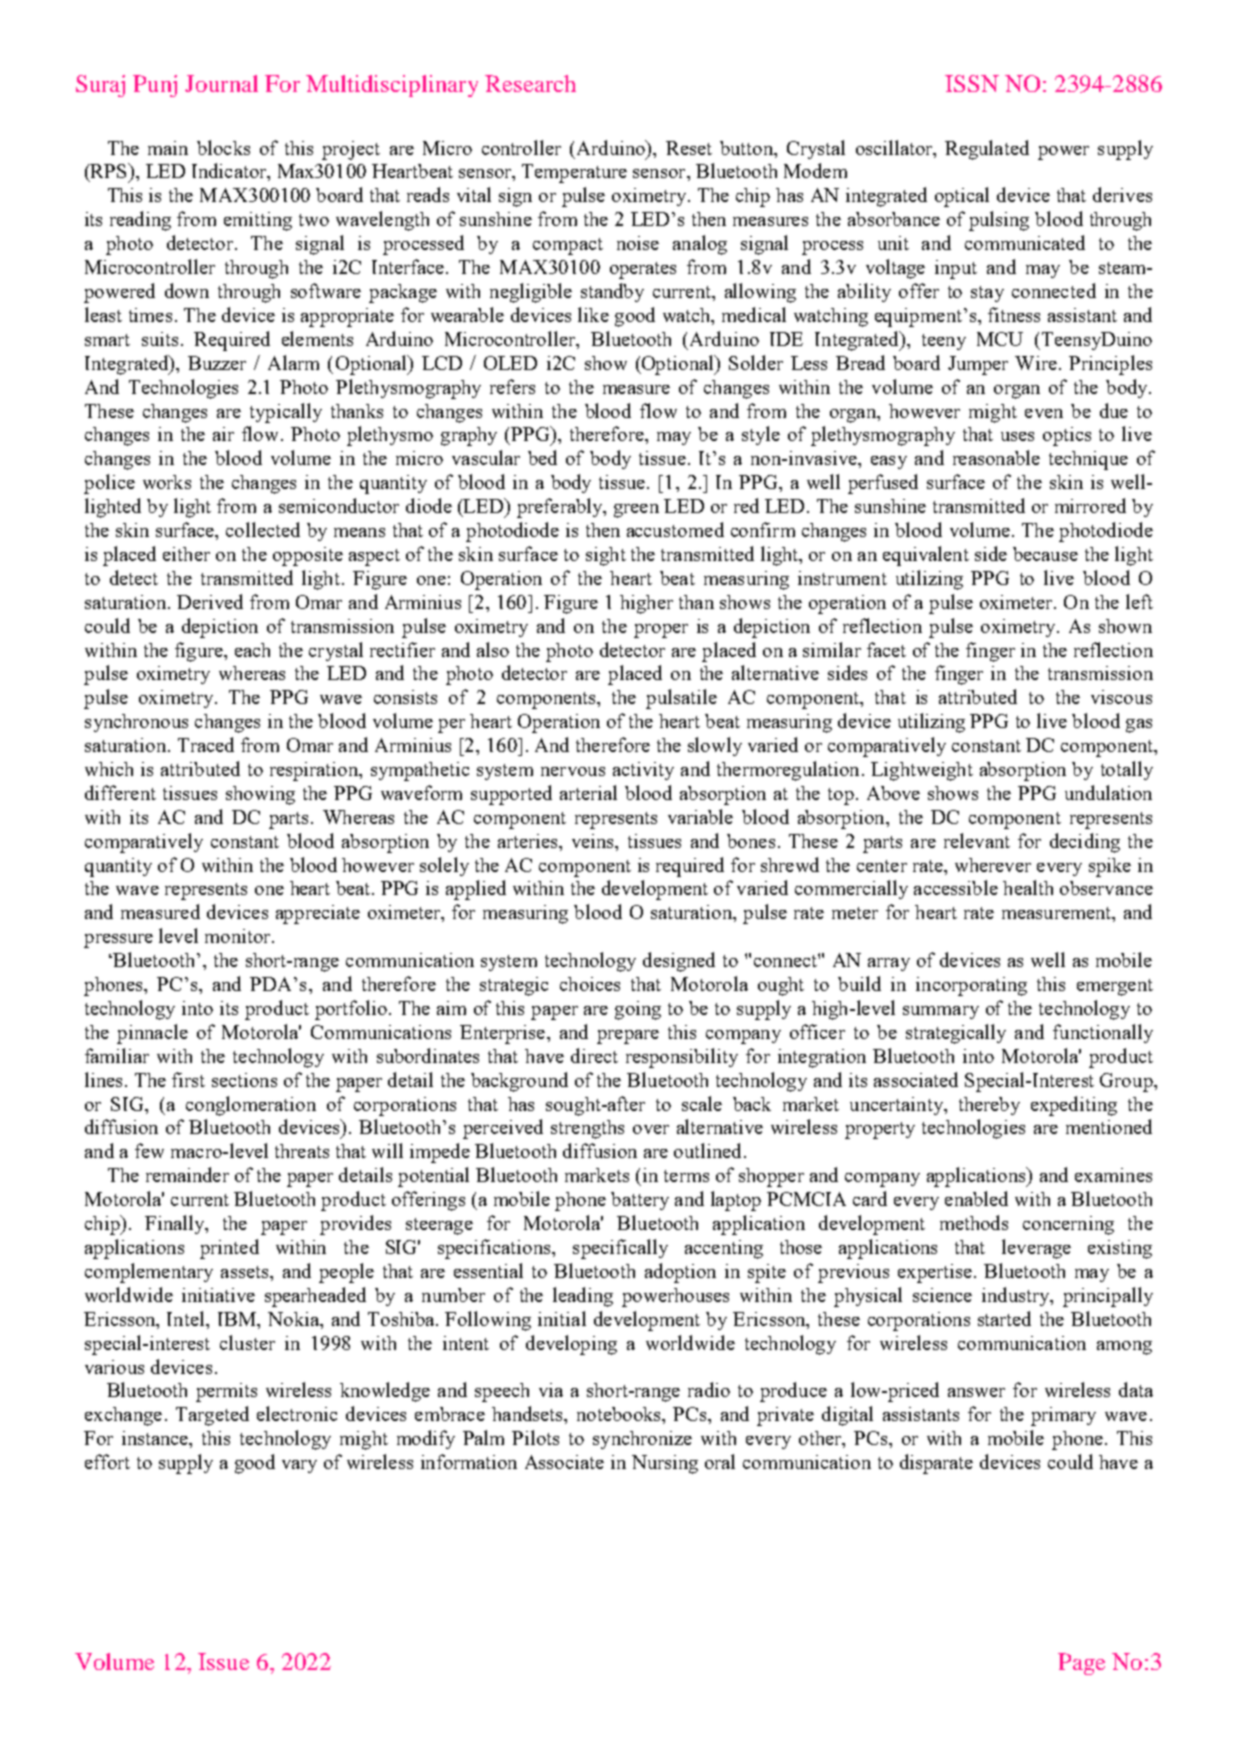  I want to click on thereby, so click(989, 1106).
